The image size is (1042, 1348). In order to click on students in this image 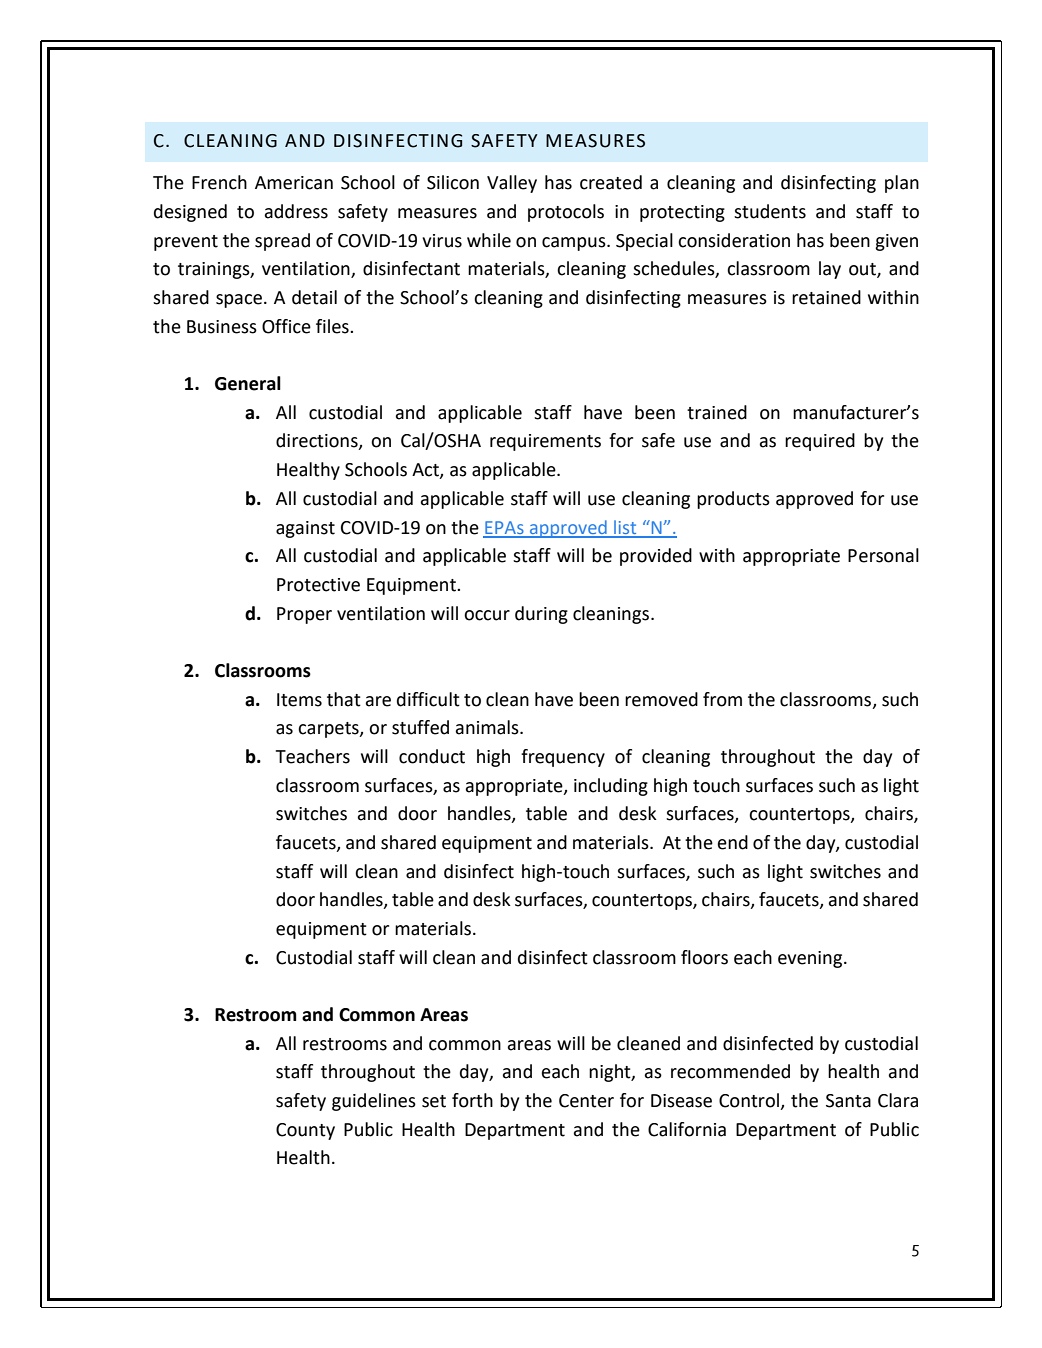, I will do `click(770, 211)`.
